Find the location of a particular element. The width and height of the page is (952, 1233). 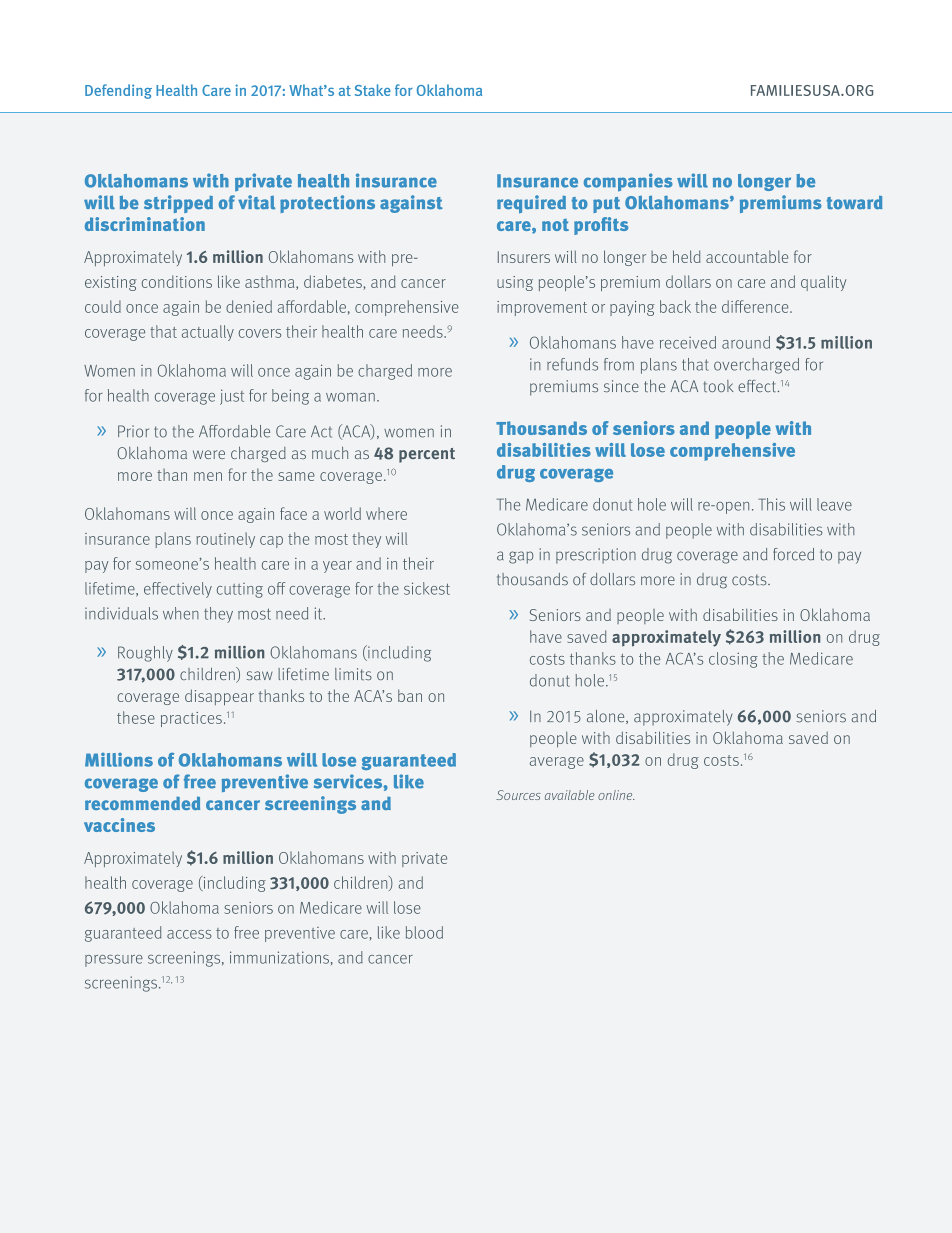

Sources is located at coordinates (518, 795).
